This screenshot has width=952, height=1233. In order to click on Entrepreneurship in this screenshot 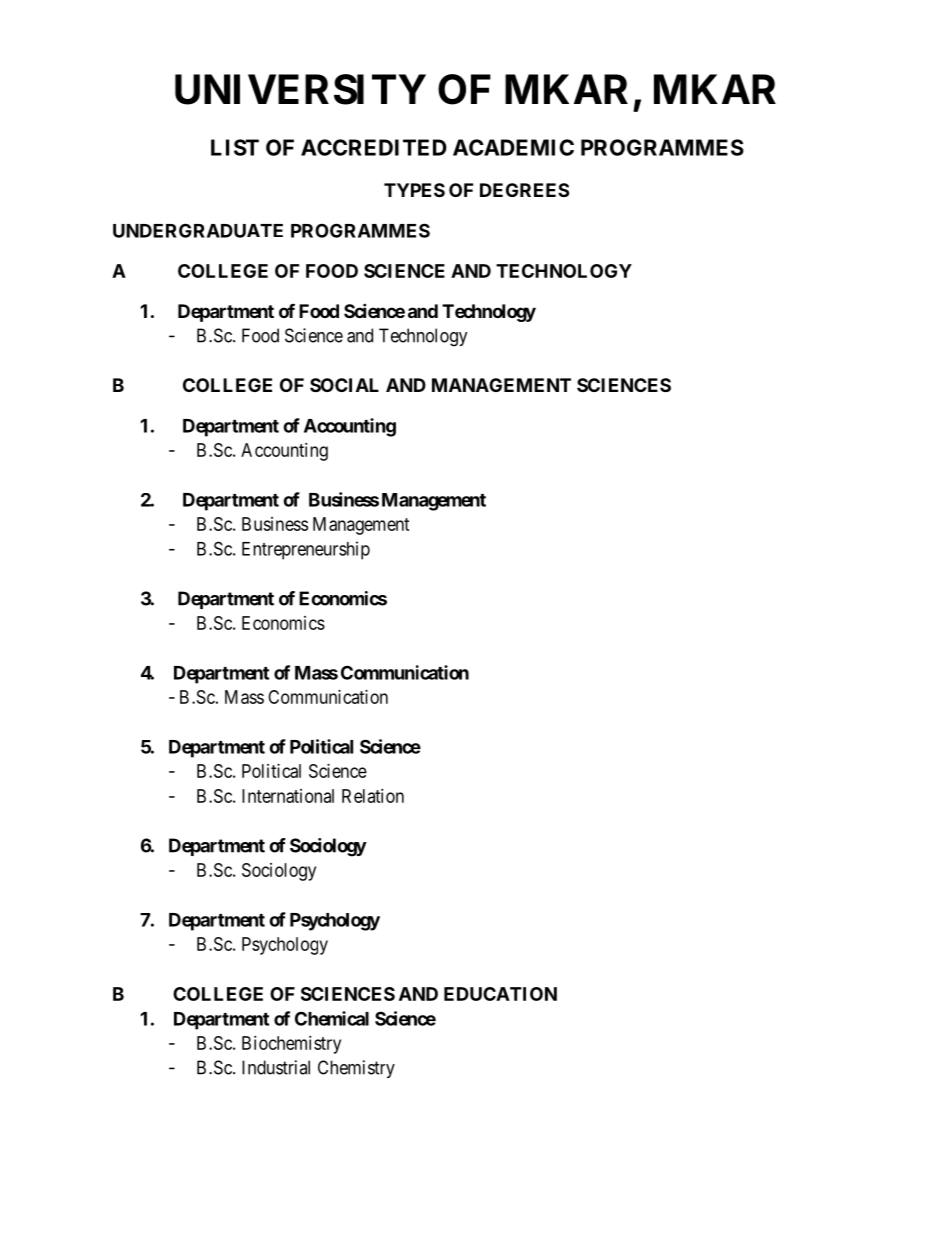, I will do `click(306, 550)`.
